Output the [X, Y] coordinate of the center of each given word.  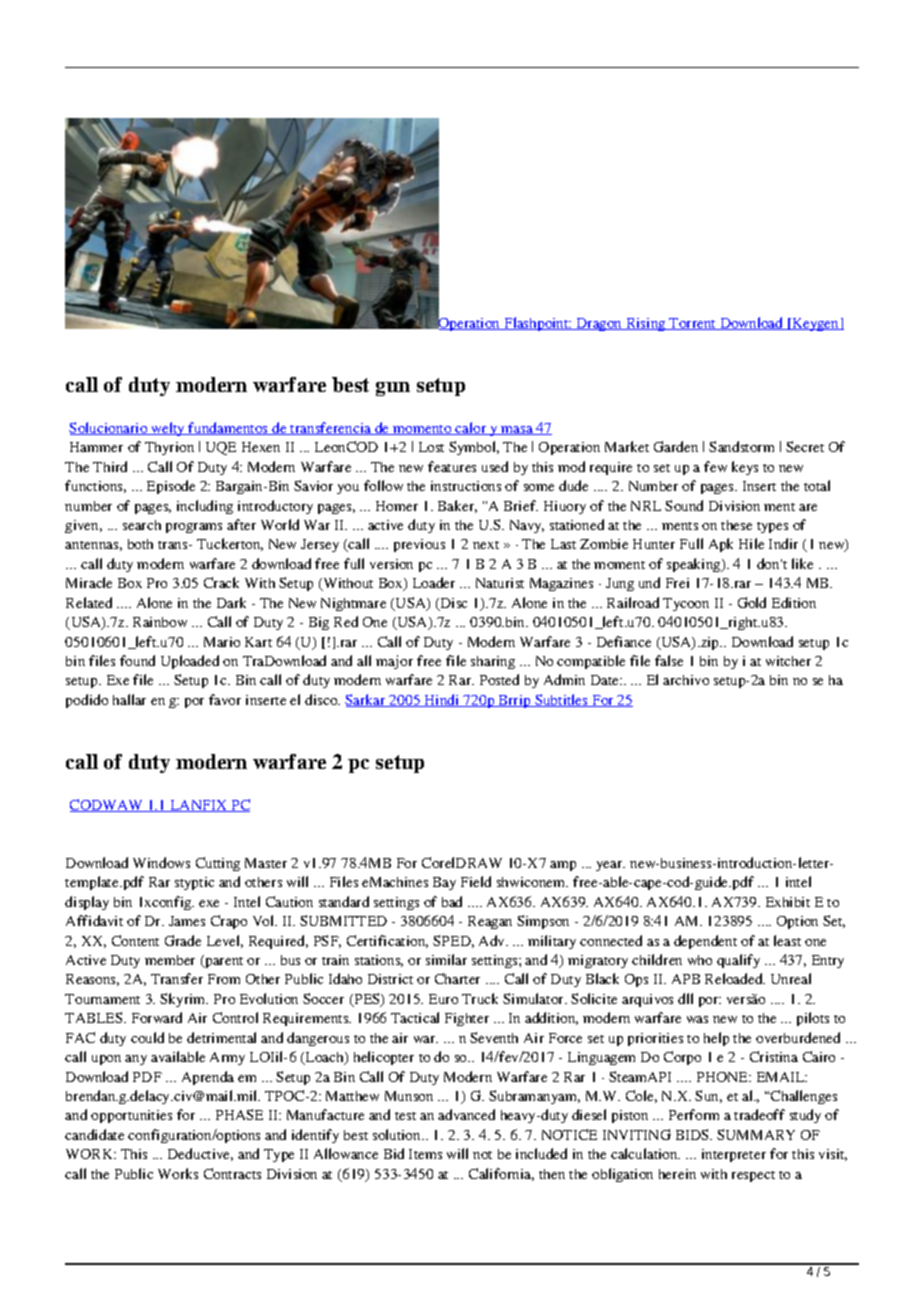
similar [446, 959]
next [486, 545]
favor [225, 699]
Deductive [200, 1154]
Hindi [442, 700]
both [140, 544]
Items [425, 1154]
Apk [721, 545]
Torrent [693, 324]
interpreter [734, 1155]
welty [168, 429]
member [170, 960]
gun [393, 389]
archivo [686, 680]
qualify [738, 961]
